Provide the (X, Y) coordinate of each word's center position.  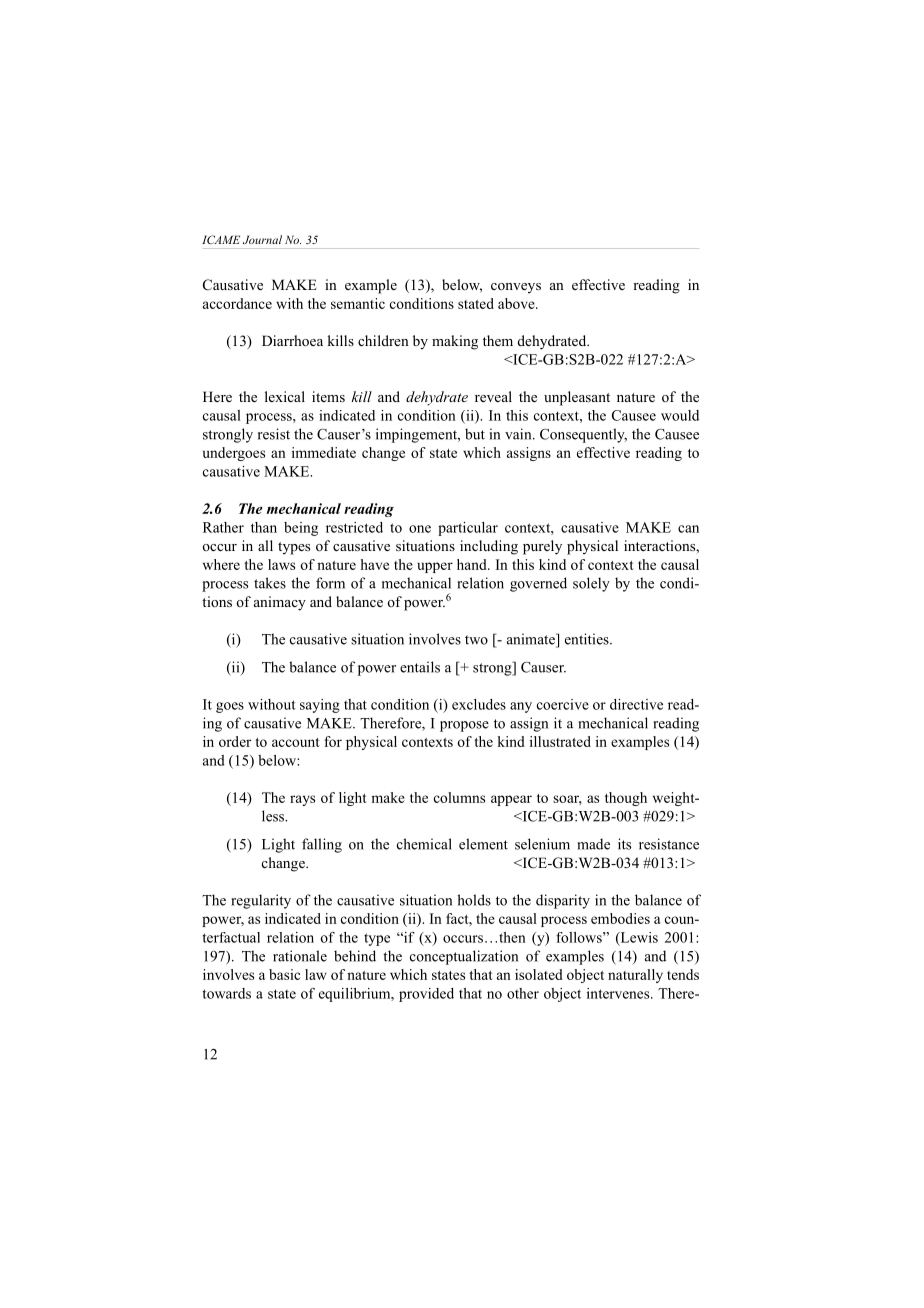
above (517, 303)
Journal (262, 239)
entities (588, 639)
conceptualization (464, 957)
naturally (635, 976)
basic (284, 974)
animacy (280, 603)
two (476, 640)
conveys (516, 288)
